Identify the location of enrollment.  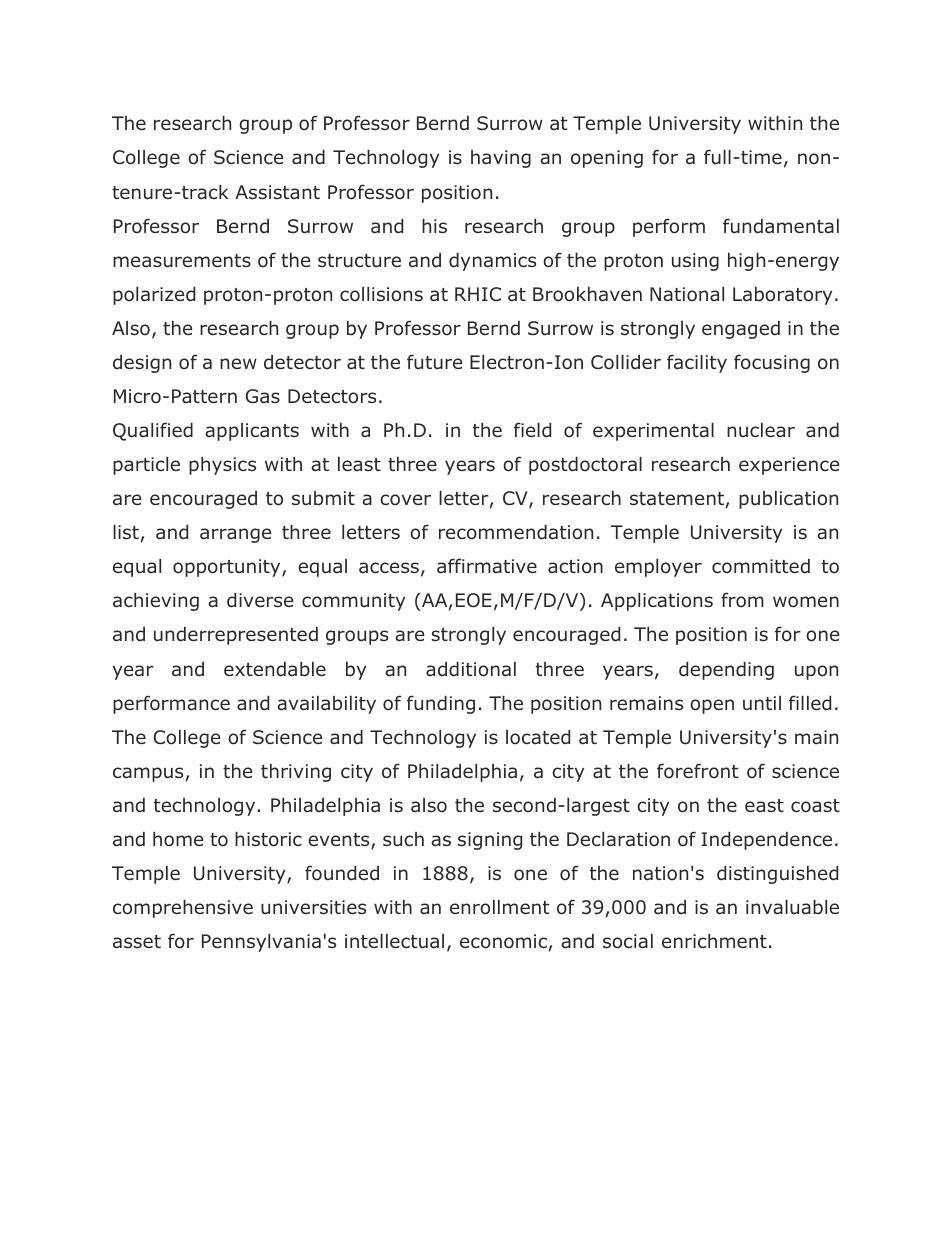
(499, 907).
